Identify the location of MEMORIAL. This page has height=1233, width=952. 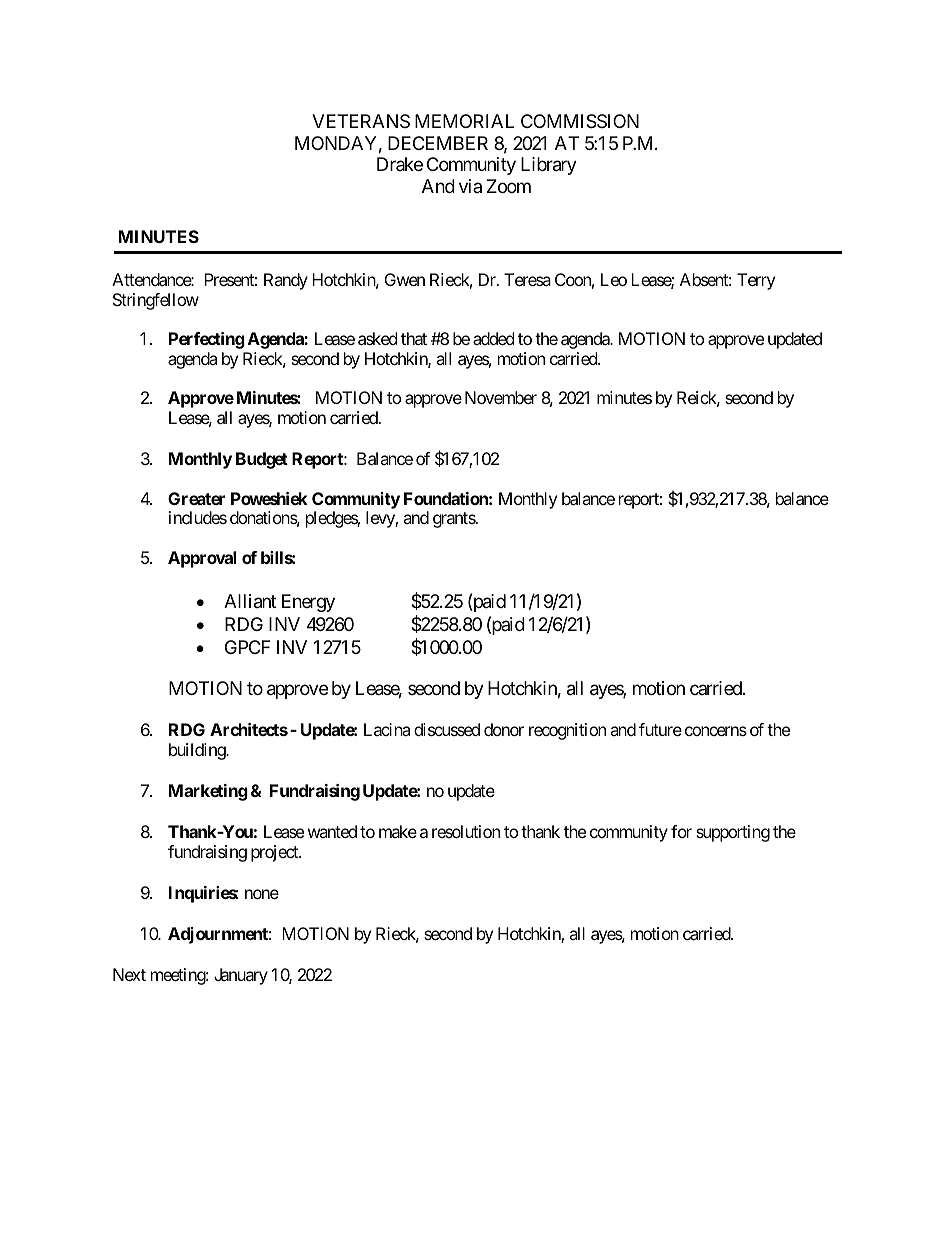
(464, 121).
